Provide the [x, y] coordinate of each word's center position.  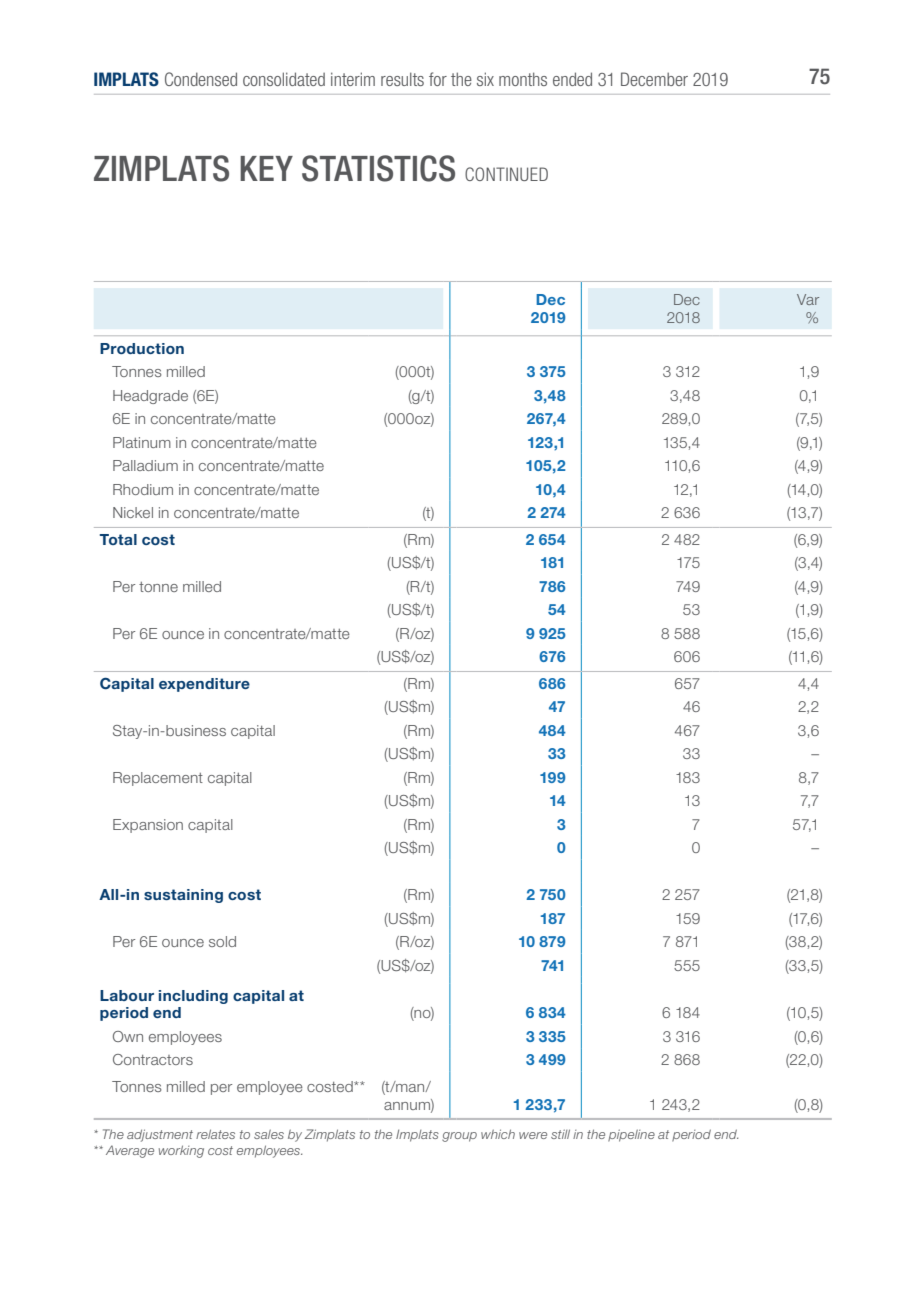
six [485, 79]
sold [222, 941]
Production [142, 348]
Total [118, 539]
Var [808, 299]
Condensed [201, 79]
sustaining [183, 896]
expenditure [204, 685]
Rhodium [143, 489]
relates [215, 1134]
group [459, 1137]
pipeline [631, 1135]
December [654, 79]
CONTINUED [506, 174]
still [560, 1134]
